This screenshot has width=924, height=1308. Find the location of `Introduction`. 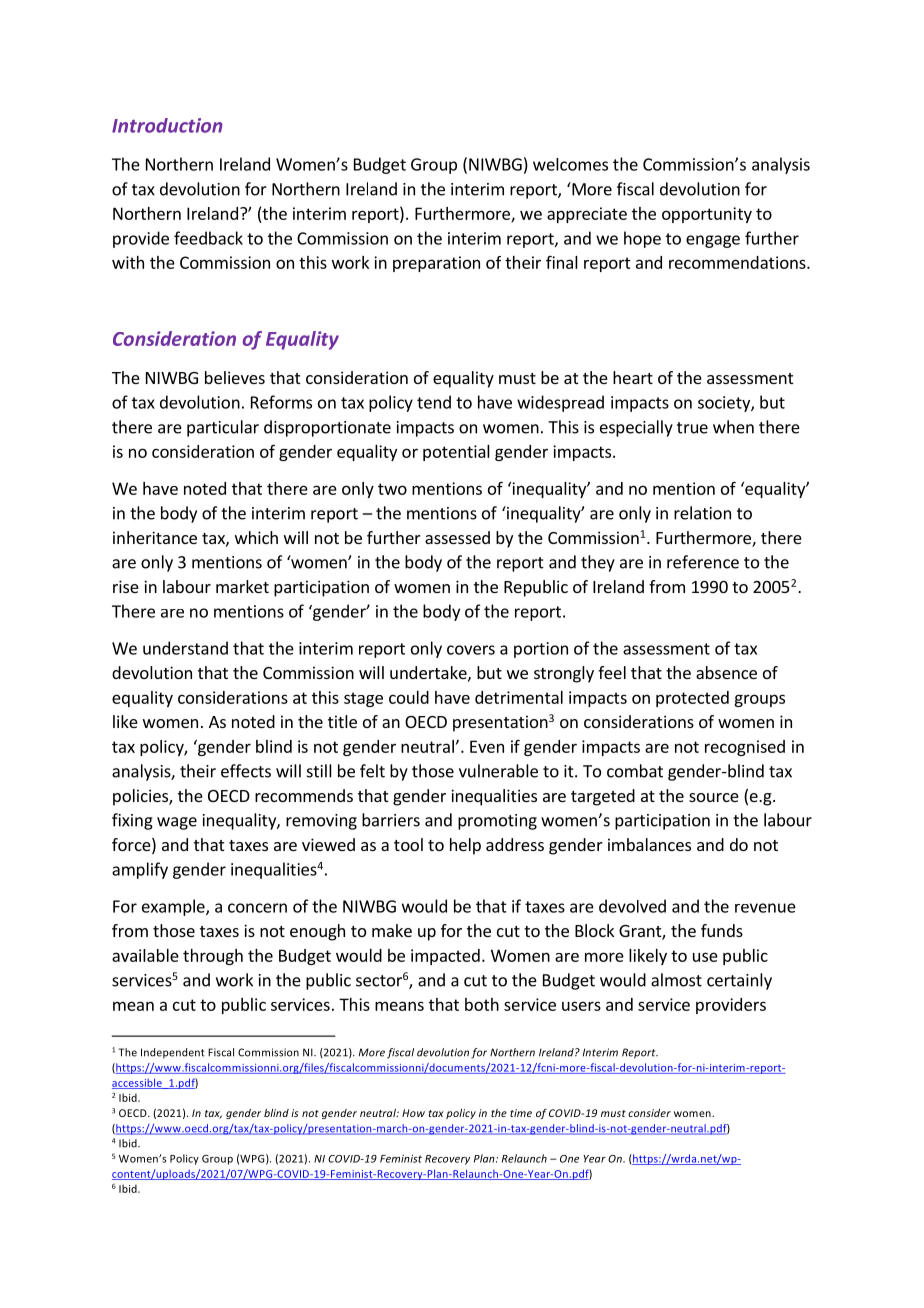

Introduction is located at coordinates (167, 125).
